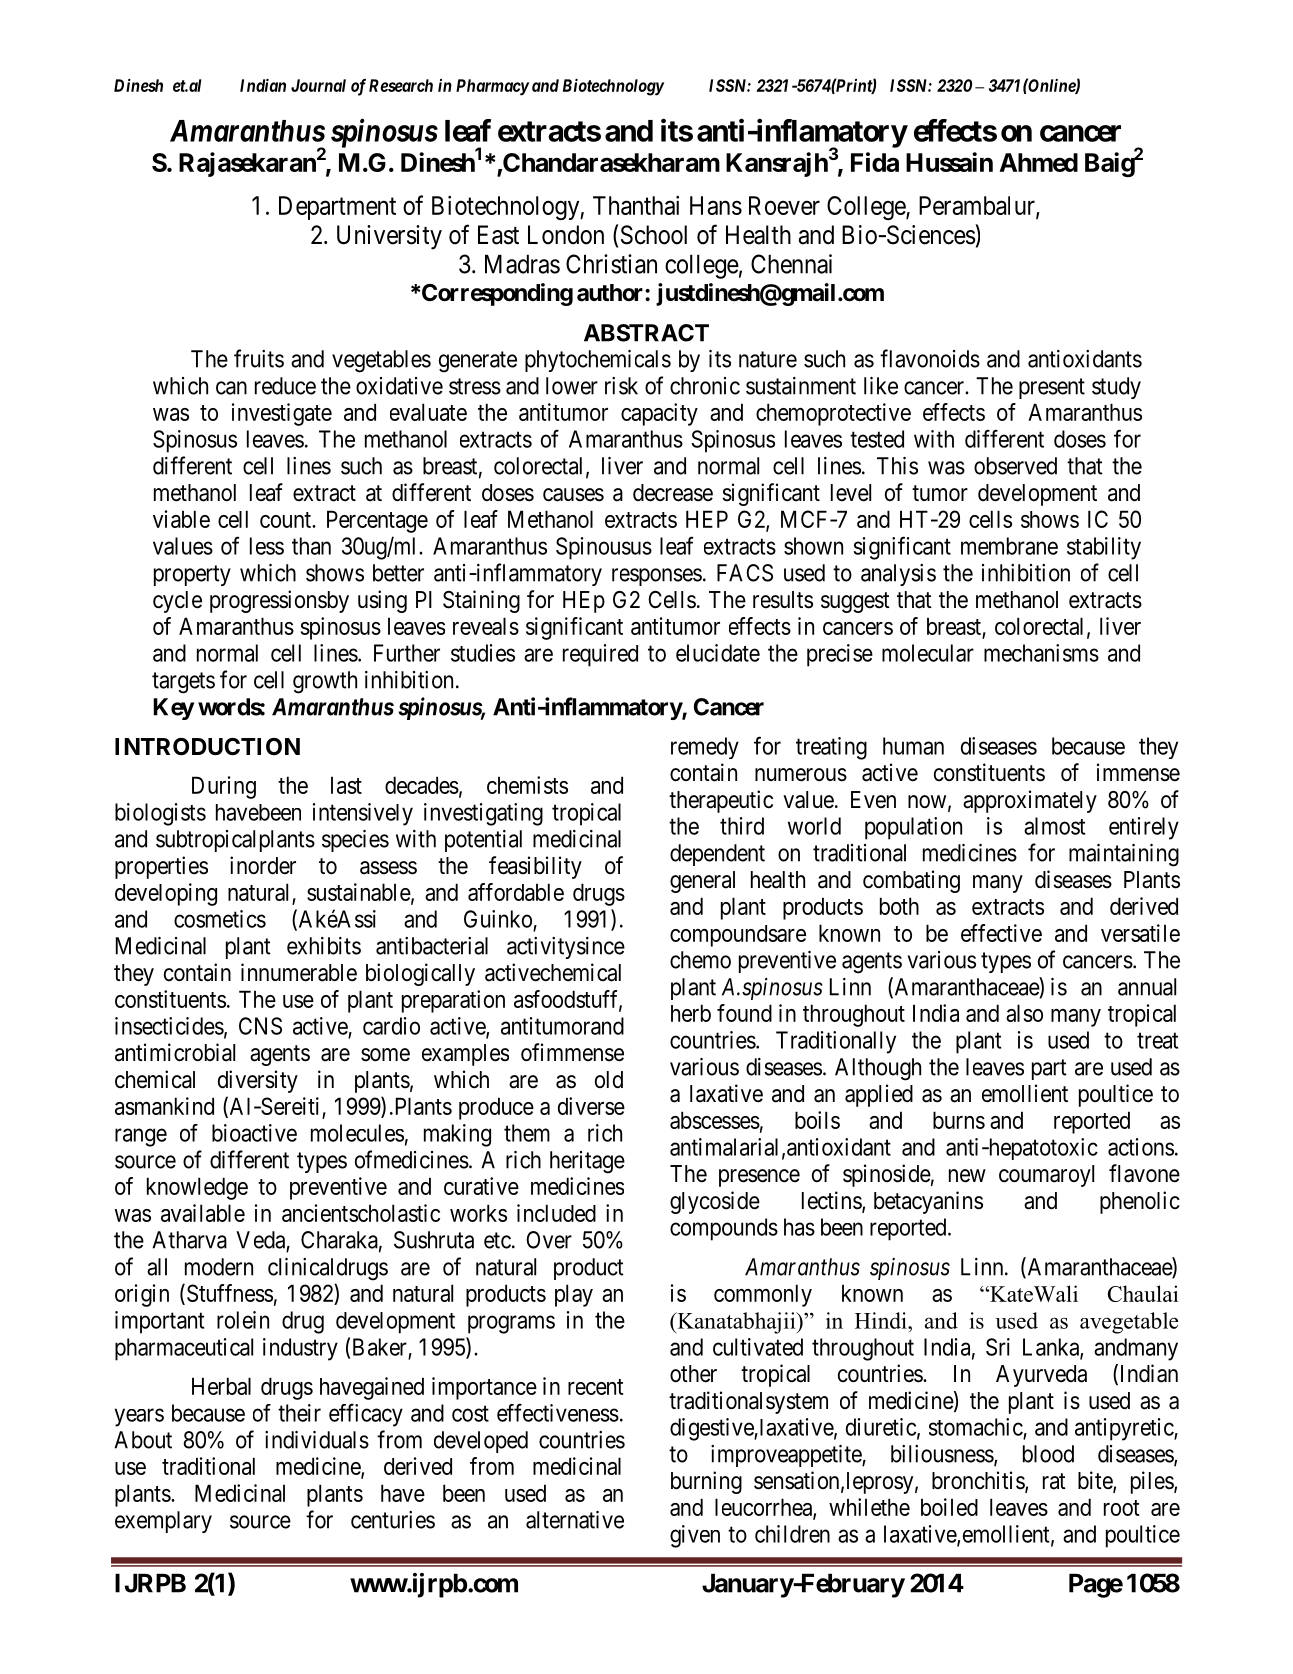 The height and width of the image is (1674, 1293). Describe the element at coordinates (224, 787) in the image. I see `During` at that location.
